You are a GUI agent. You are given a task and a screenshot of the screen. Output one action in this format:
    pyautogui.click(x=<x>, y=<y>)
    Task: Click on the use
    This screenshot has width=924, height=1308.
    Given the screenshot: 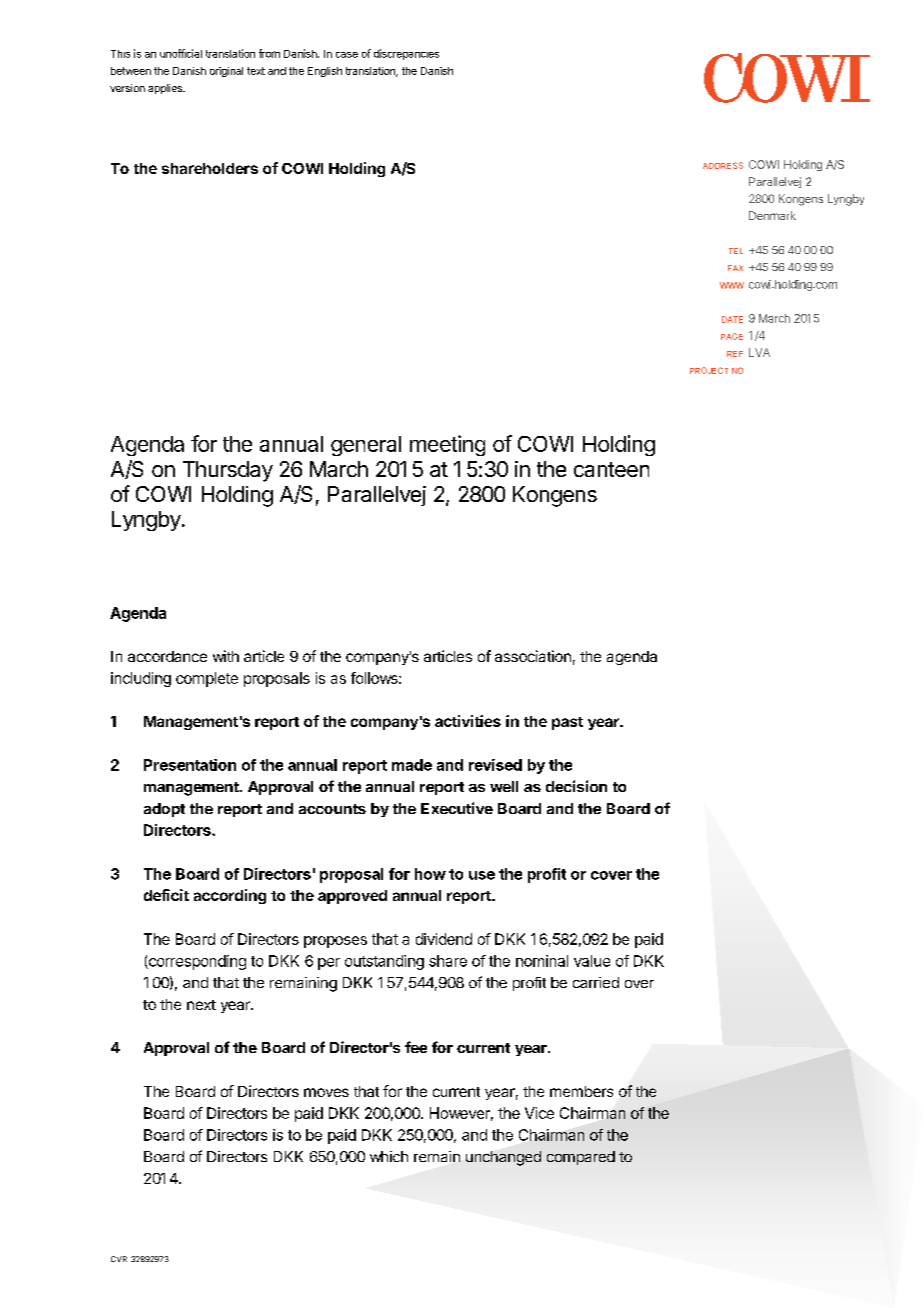 What is the action you would take?
    pyautogui.click(x=482, y=875)
